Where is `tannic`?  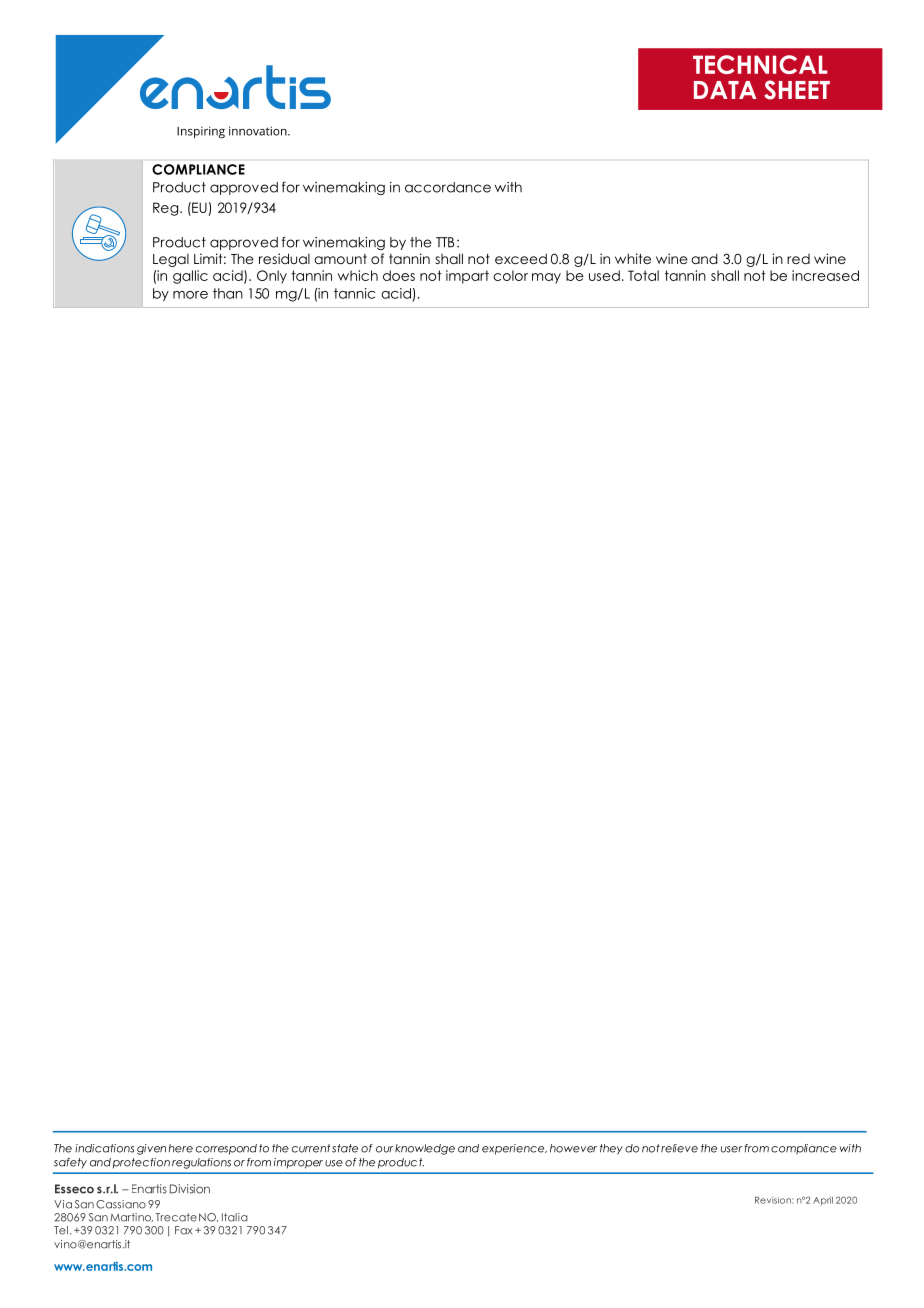
tannic is located at coordinates (354, 293).
